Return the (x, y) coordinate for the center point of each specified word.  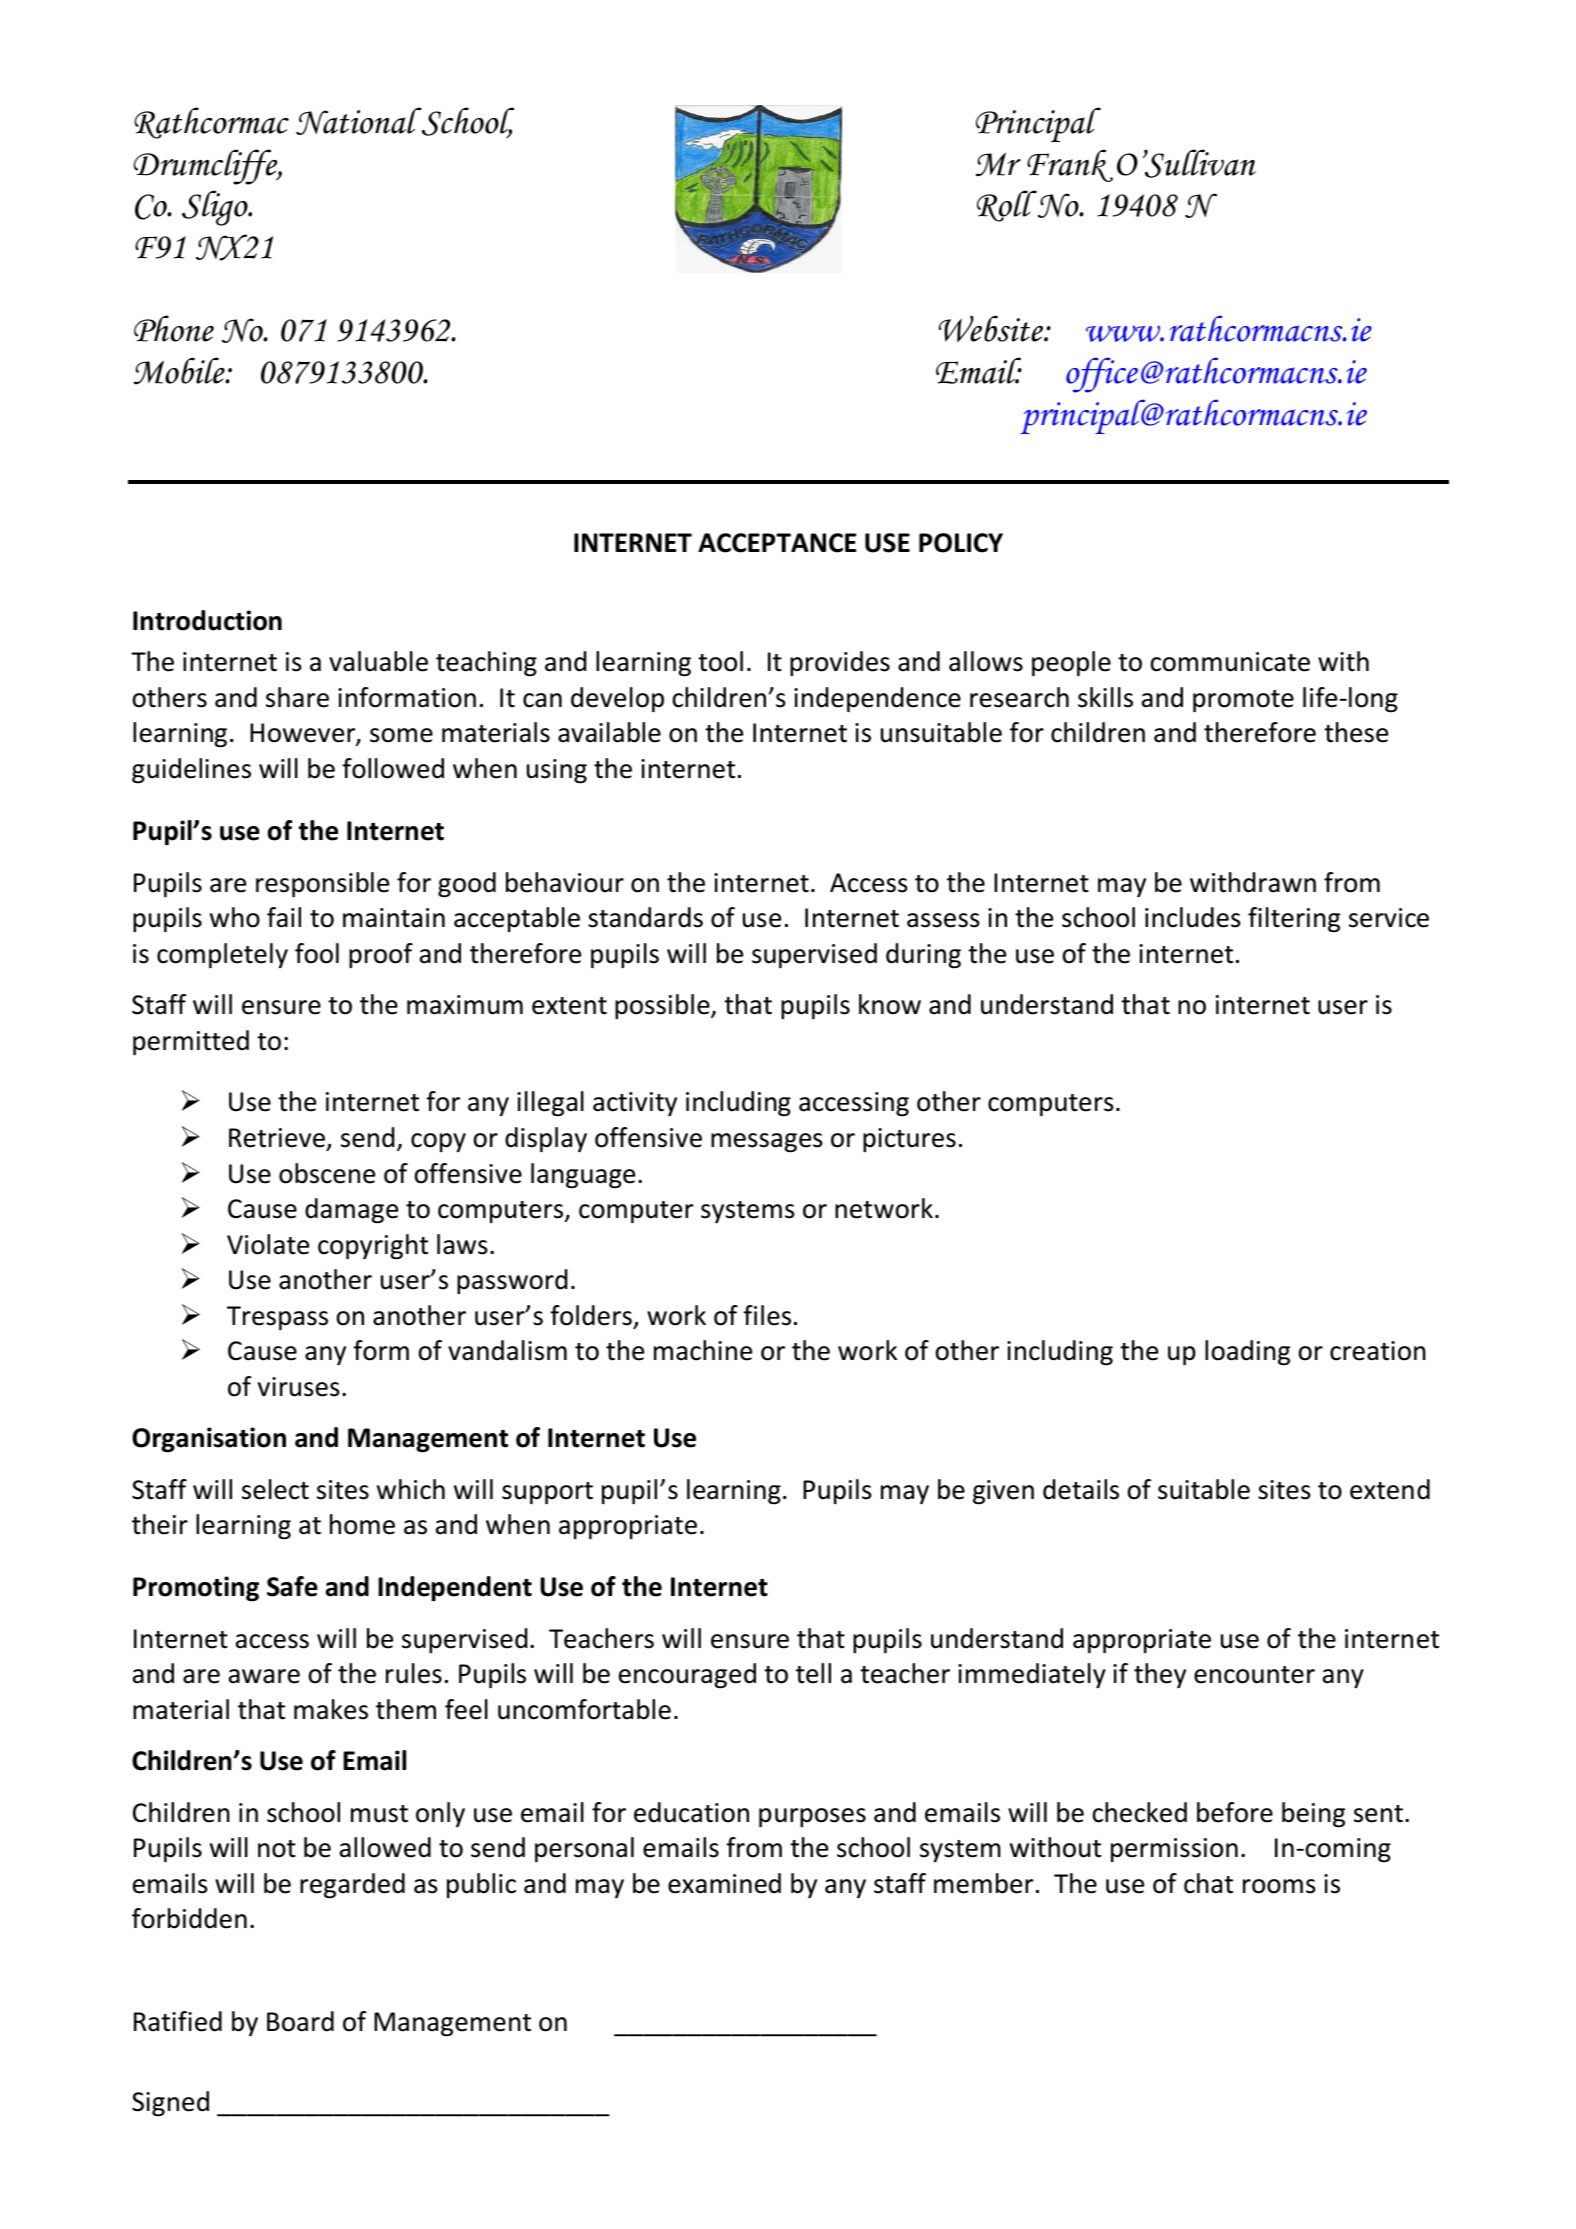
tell (813, 1673)
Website (992, 328)
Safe (292, 1586)
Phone (174, 328)
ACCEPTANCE (777, 543)
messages (767, 1143)
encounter (1254, 1675)
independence (877, 699)
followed (393, 768)
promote (1243, 701)
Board (300, 2021)
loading (1247, 1353)
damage (351, 1211)
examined (724, 1883)
